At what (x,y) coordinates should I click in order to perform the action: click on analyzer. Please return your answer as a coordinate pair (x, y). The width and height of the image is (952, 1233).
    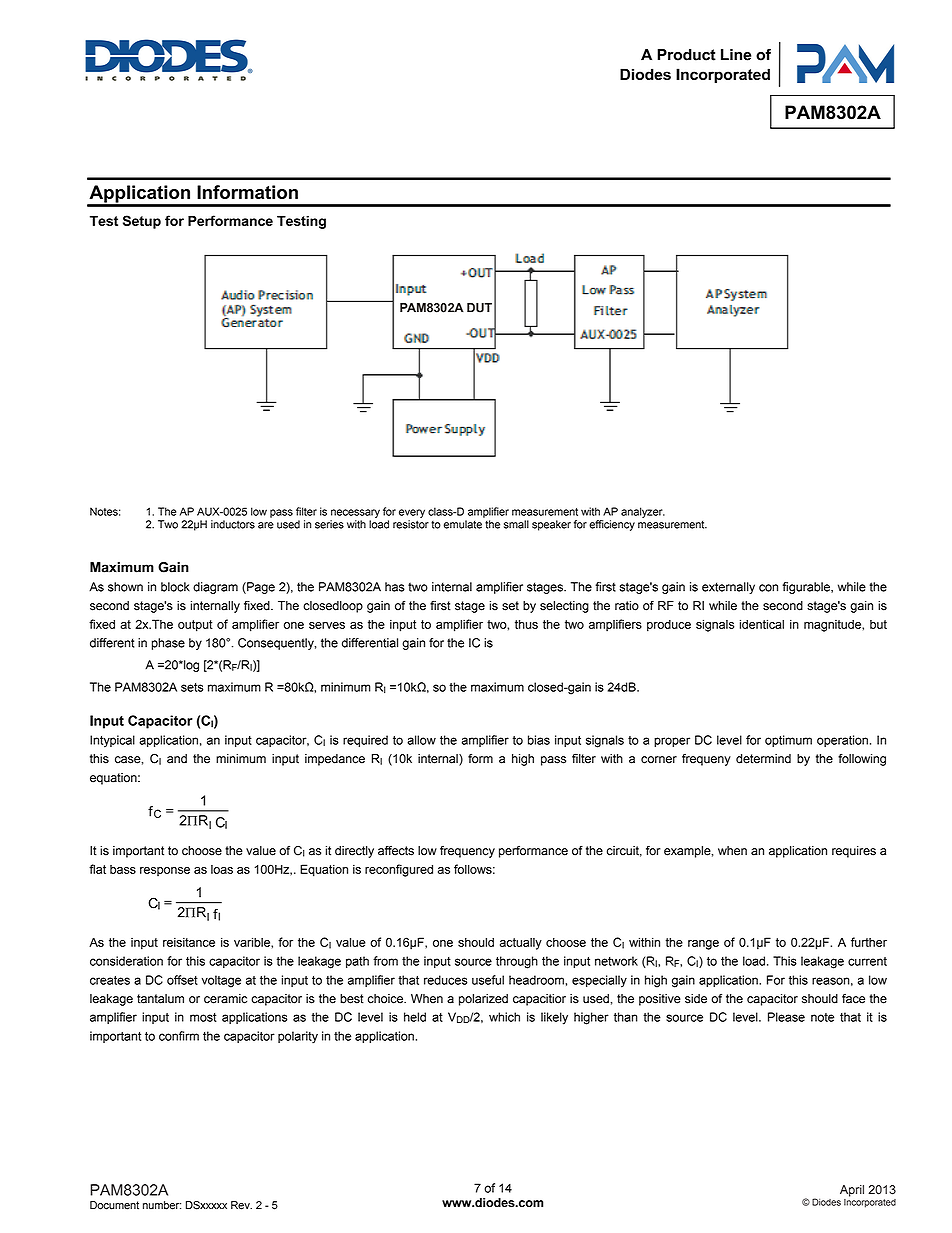
    Looking at the image, I should click on (643, 512).
